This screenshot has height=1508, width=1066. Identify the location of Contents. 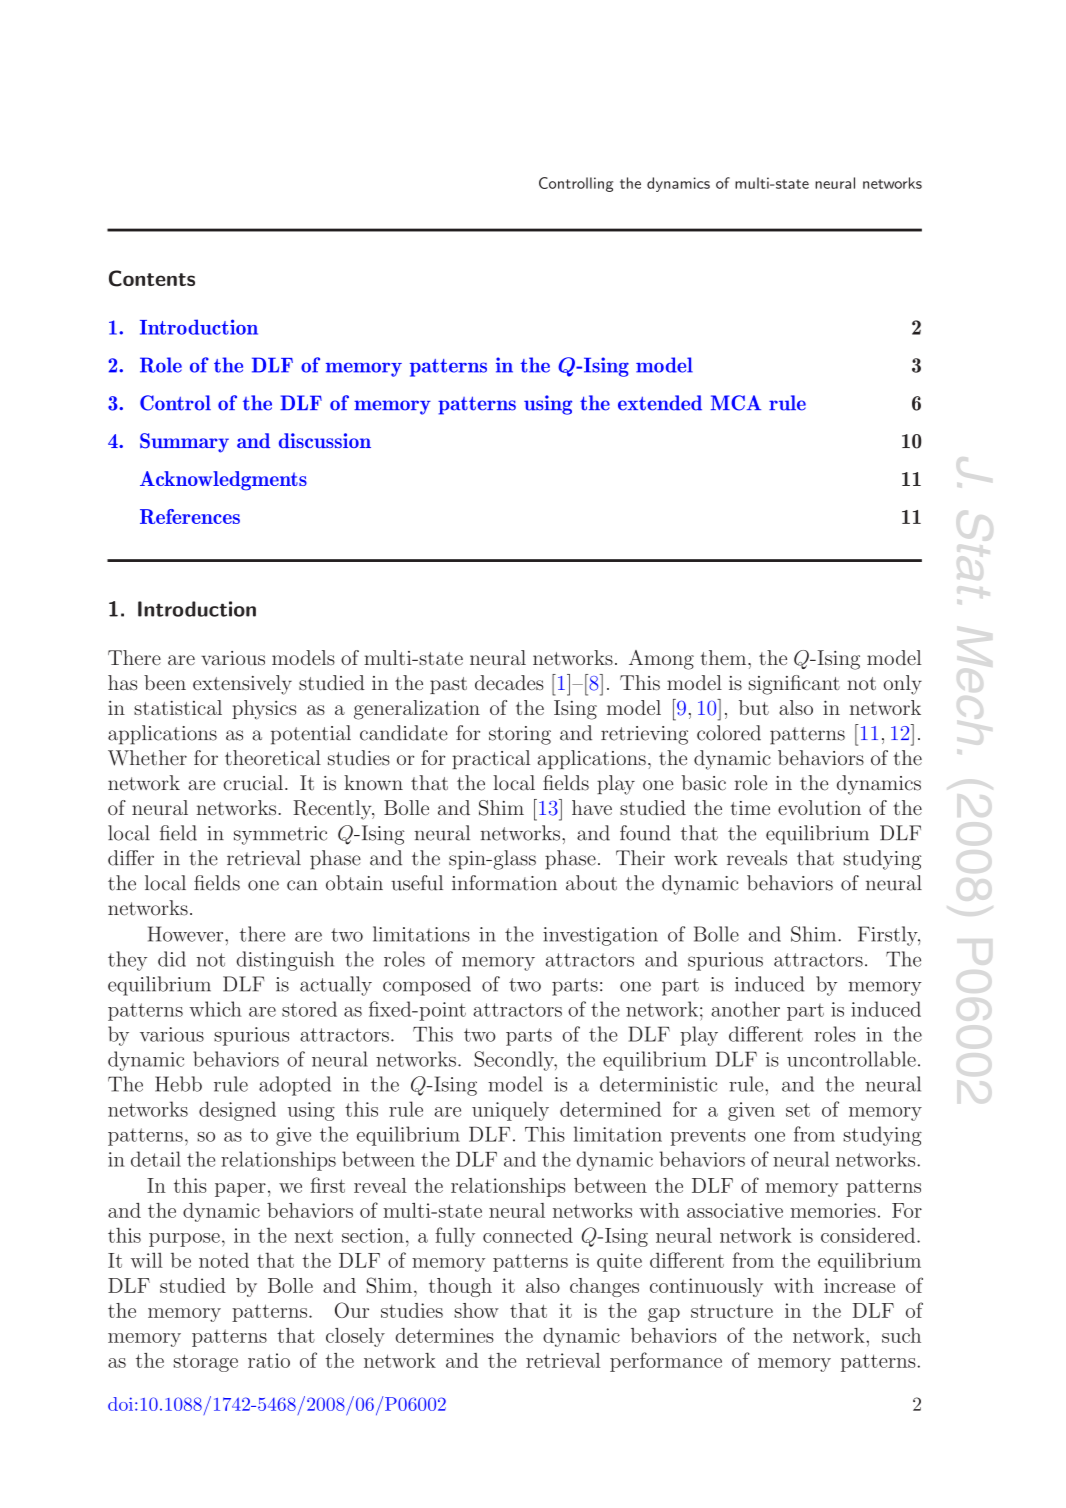
(152, 278).
